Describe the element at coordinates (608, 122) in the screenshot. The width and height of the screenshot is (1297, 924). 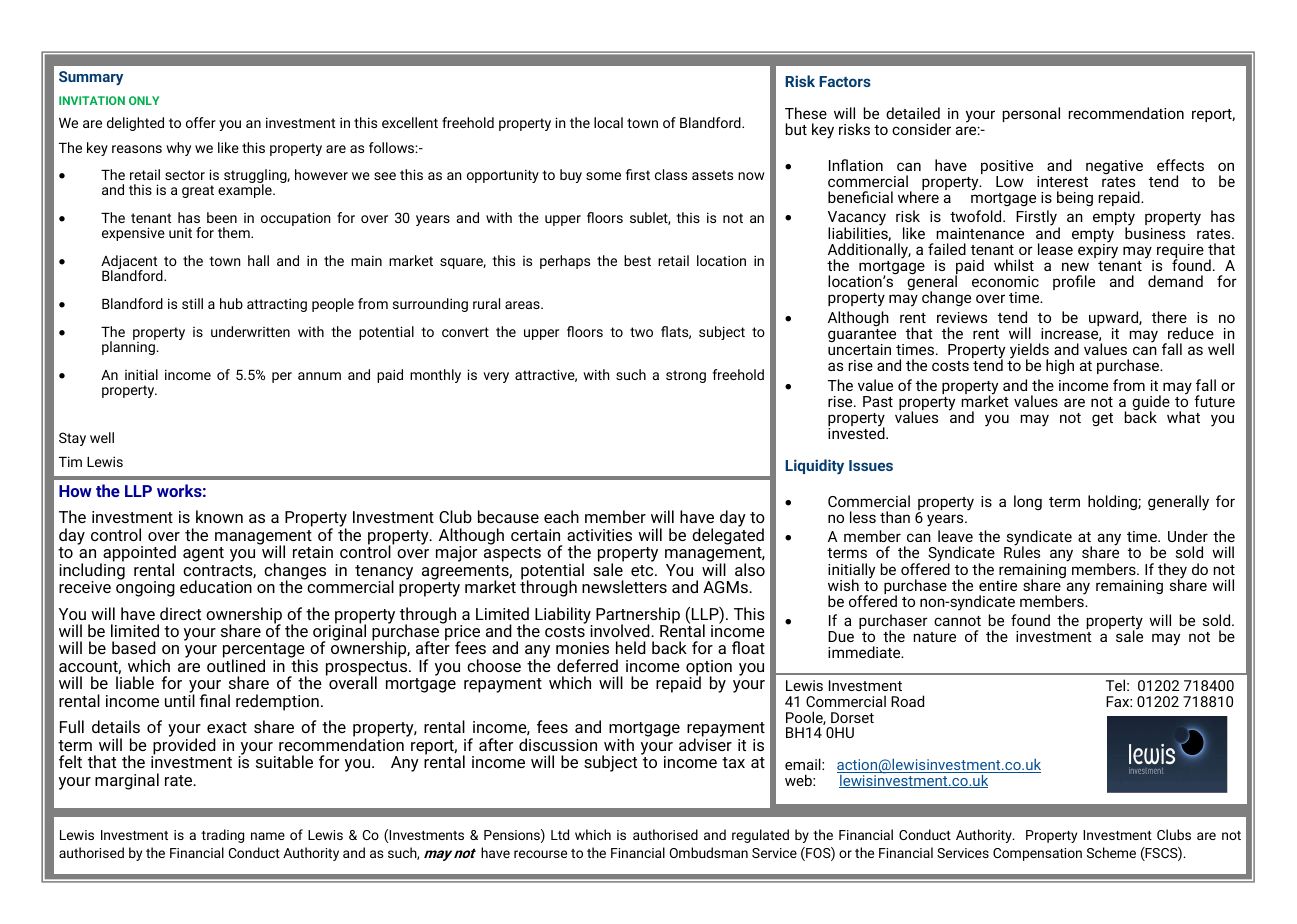
I see `local` at that location.
